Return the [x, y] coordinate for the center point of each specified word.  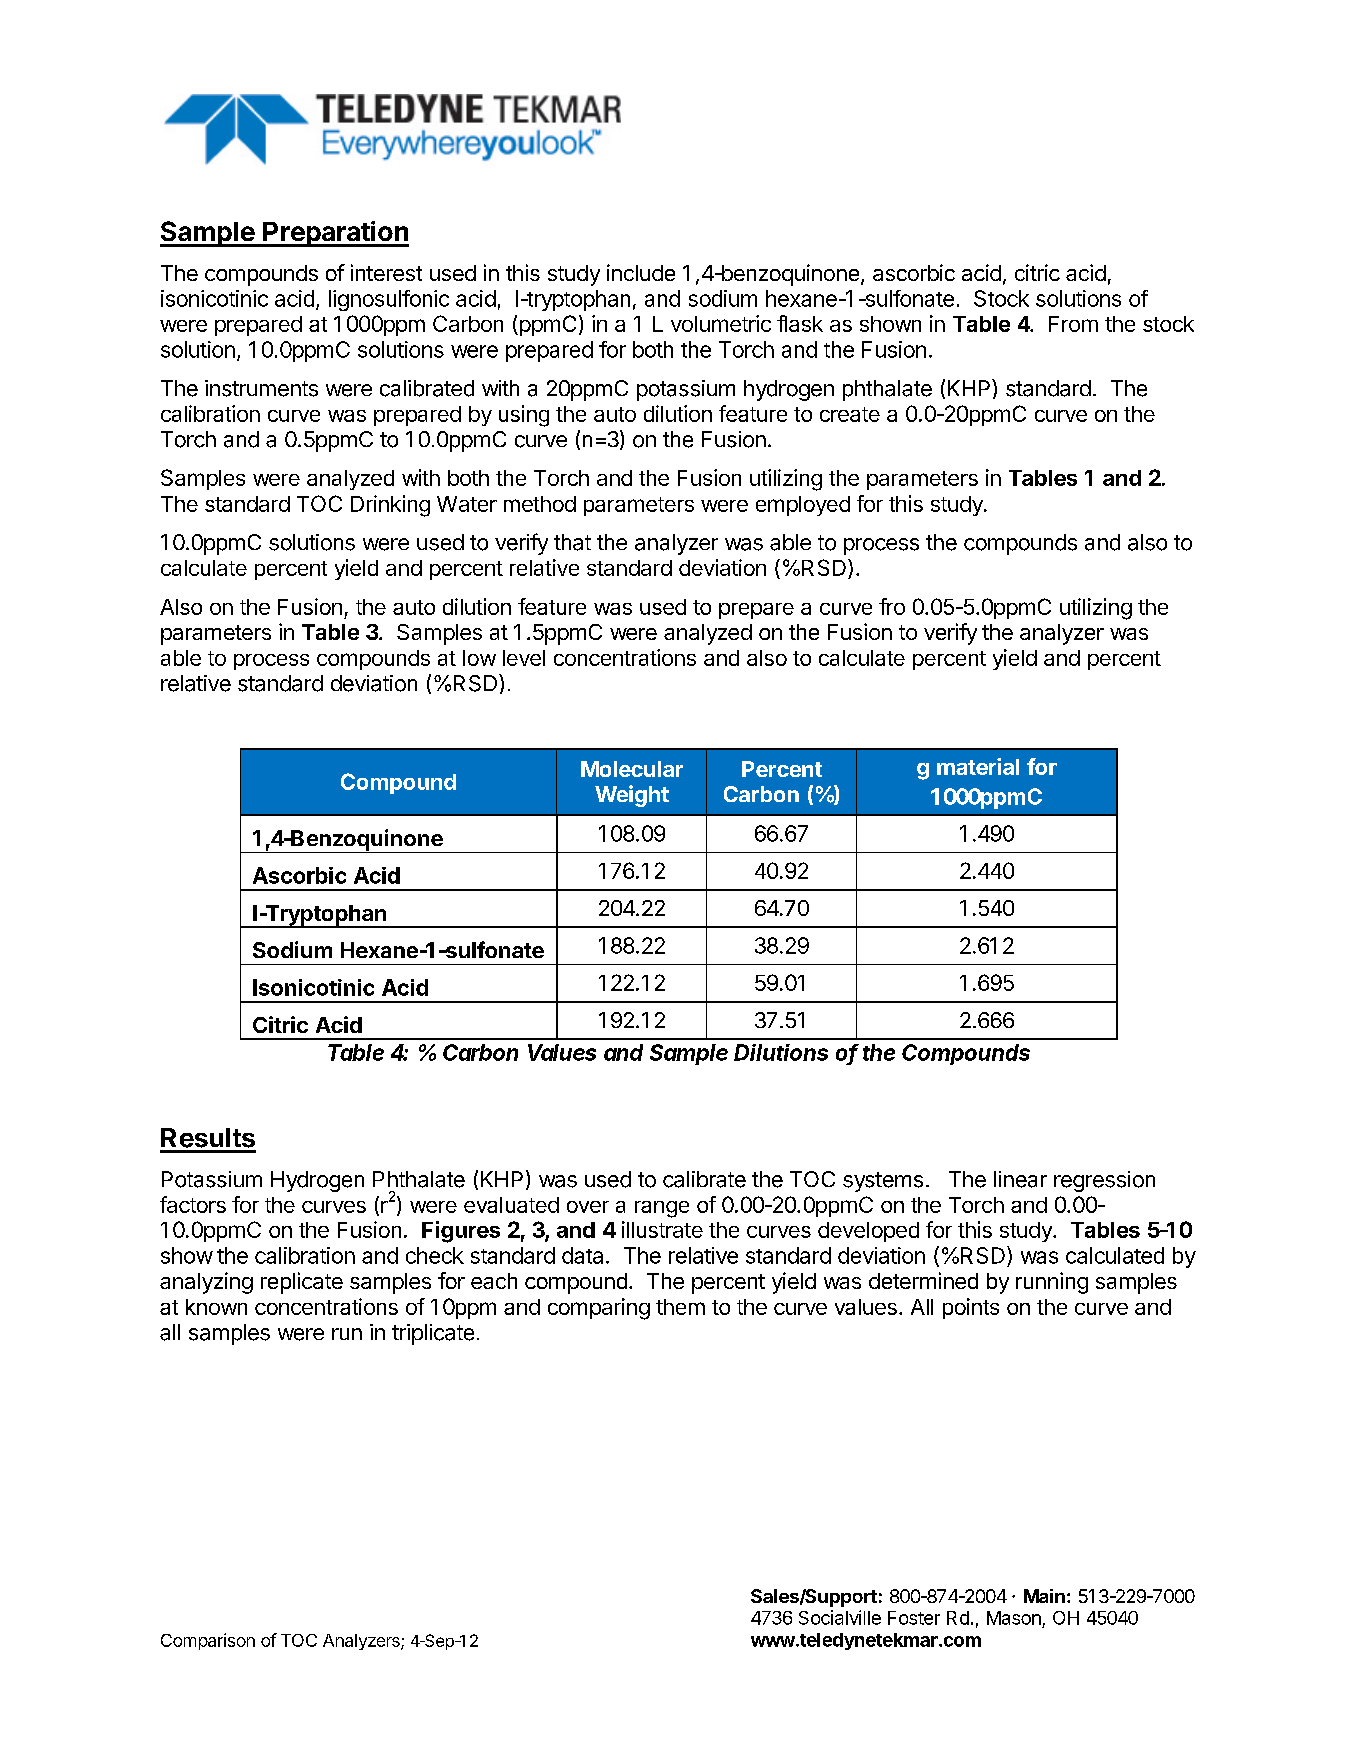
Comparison [208, 1641]
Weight [632, 796]
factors [193, 1204]
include [641, 272]
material [978, 766]
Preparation [335, 234]
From [1073, 324]
